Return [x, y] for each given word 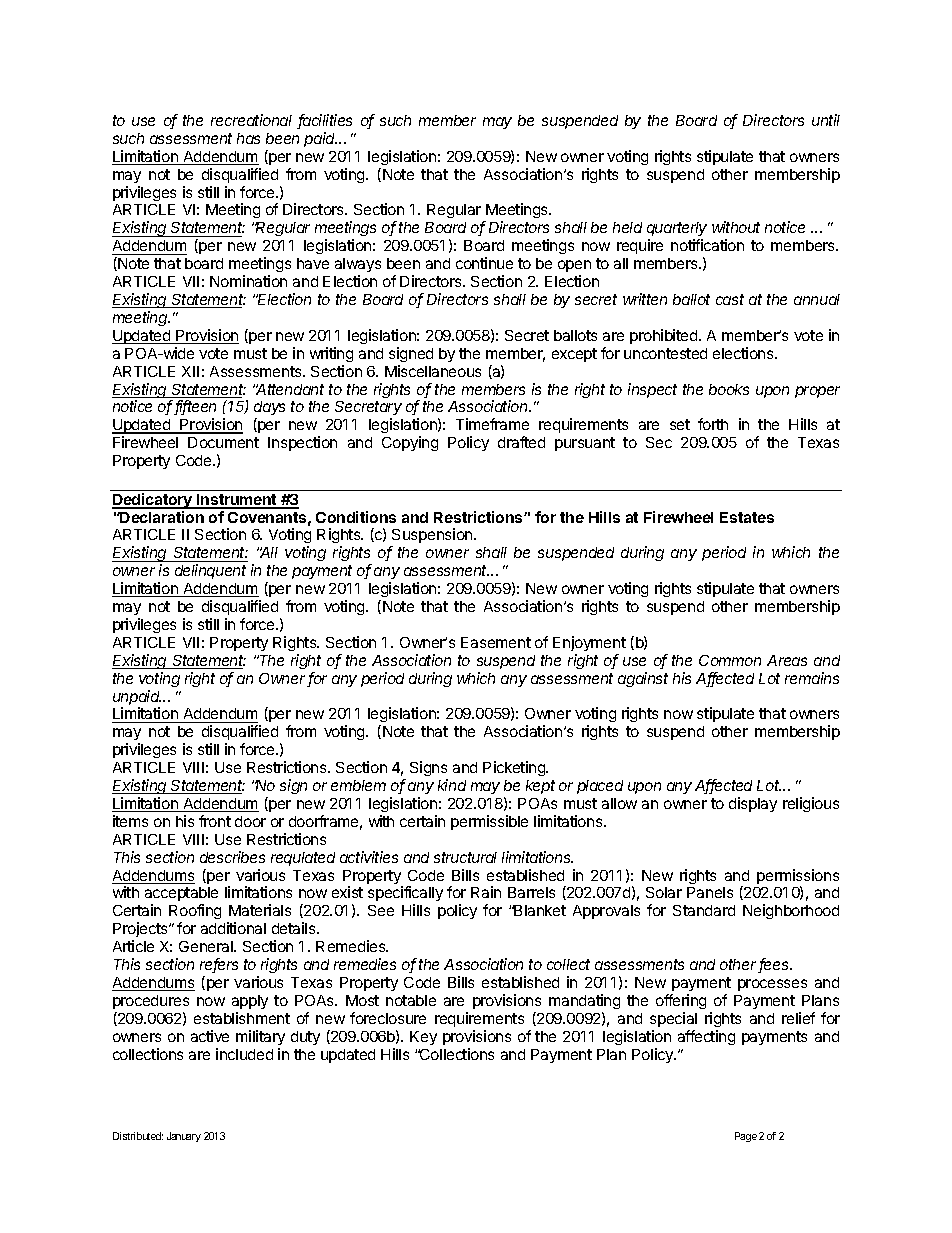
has [248, 138]
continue [484, 263]
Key [423, 1038]
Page [746, 1137]
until [826, 120]
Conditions [356, 517]
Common [730, 660]
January [184, 1137]
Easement [496, 642]
